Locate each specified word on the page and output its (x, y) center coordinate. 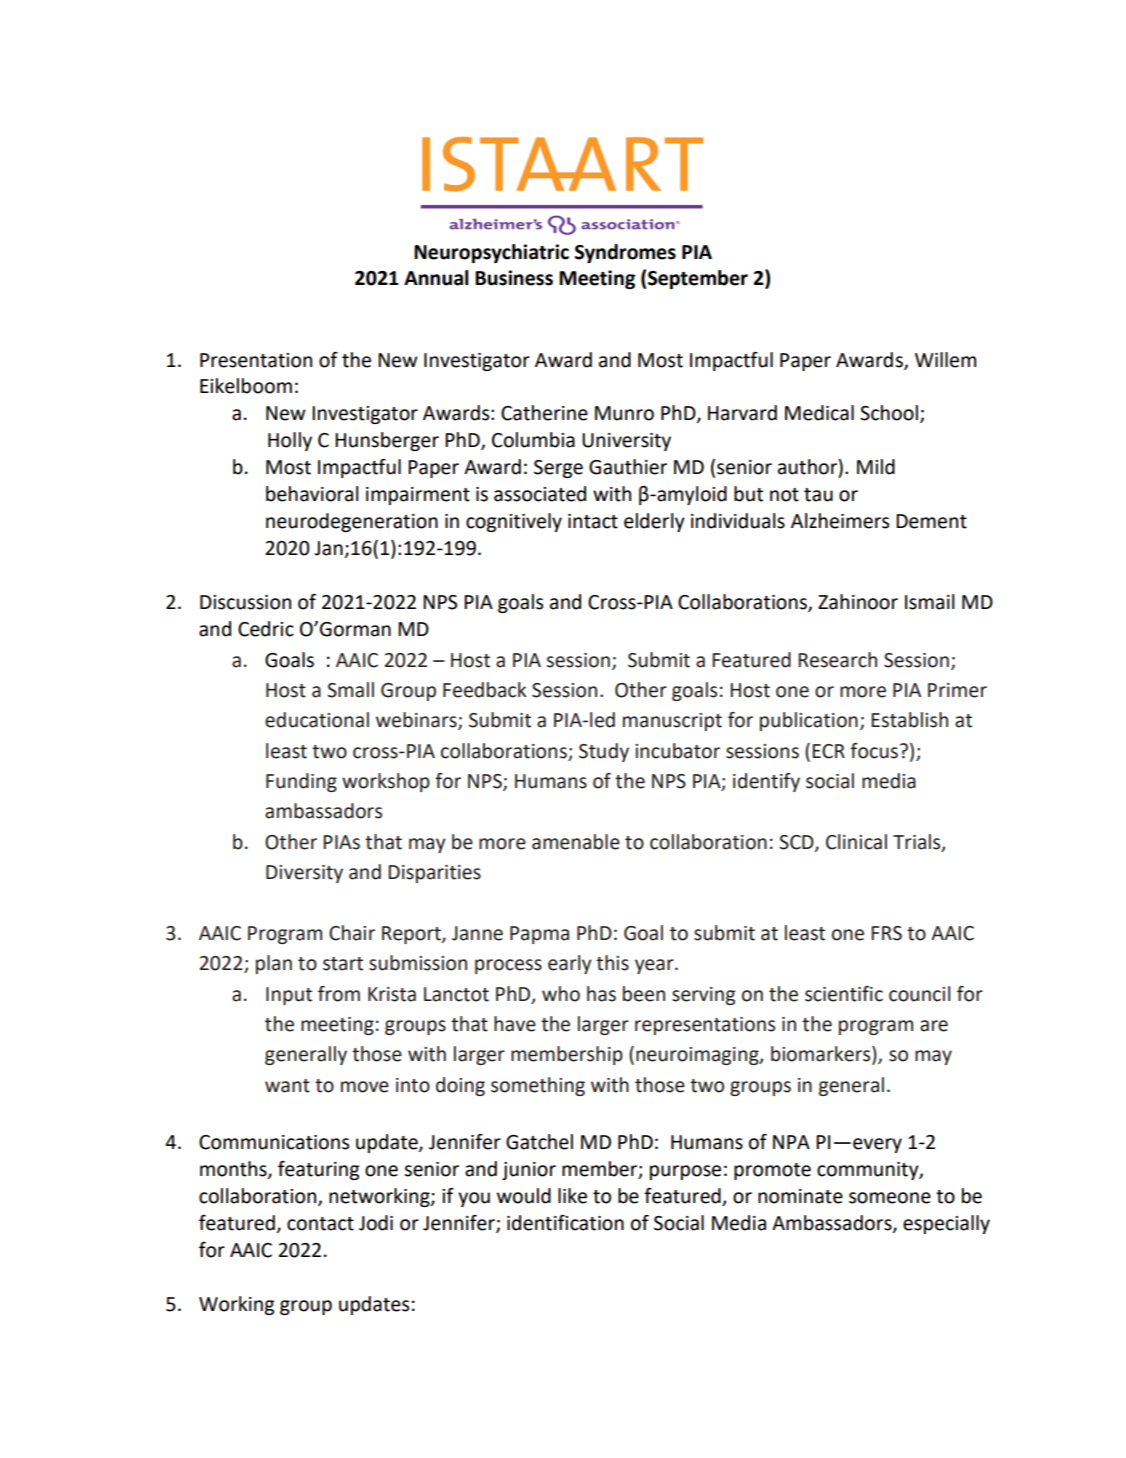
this (612, 963)
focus (874, 751)
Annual (436, 278)
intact (593, 521)
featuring (318, 1170)
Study (604, 752)
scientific (844, 994)
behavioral (312, 494)
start (343, 964)
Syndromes (625, 253)
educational (317, 720)
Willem (945, 360)
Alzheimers (840, 521)
